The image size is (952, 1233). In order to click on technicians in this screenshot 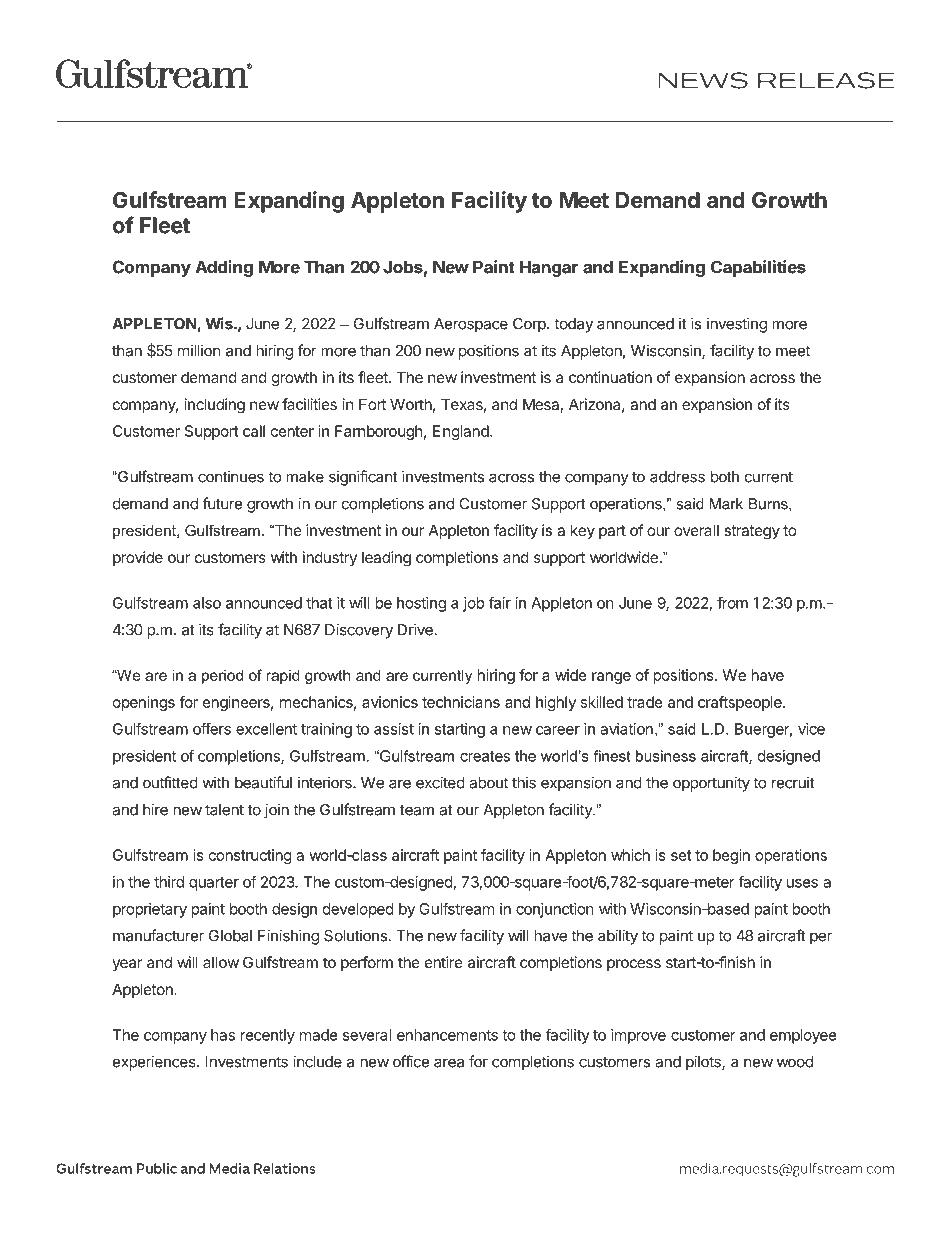, I will do `click(461, 702)`.
